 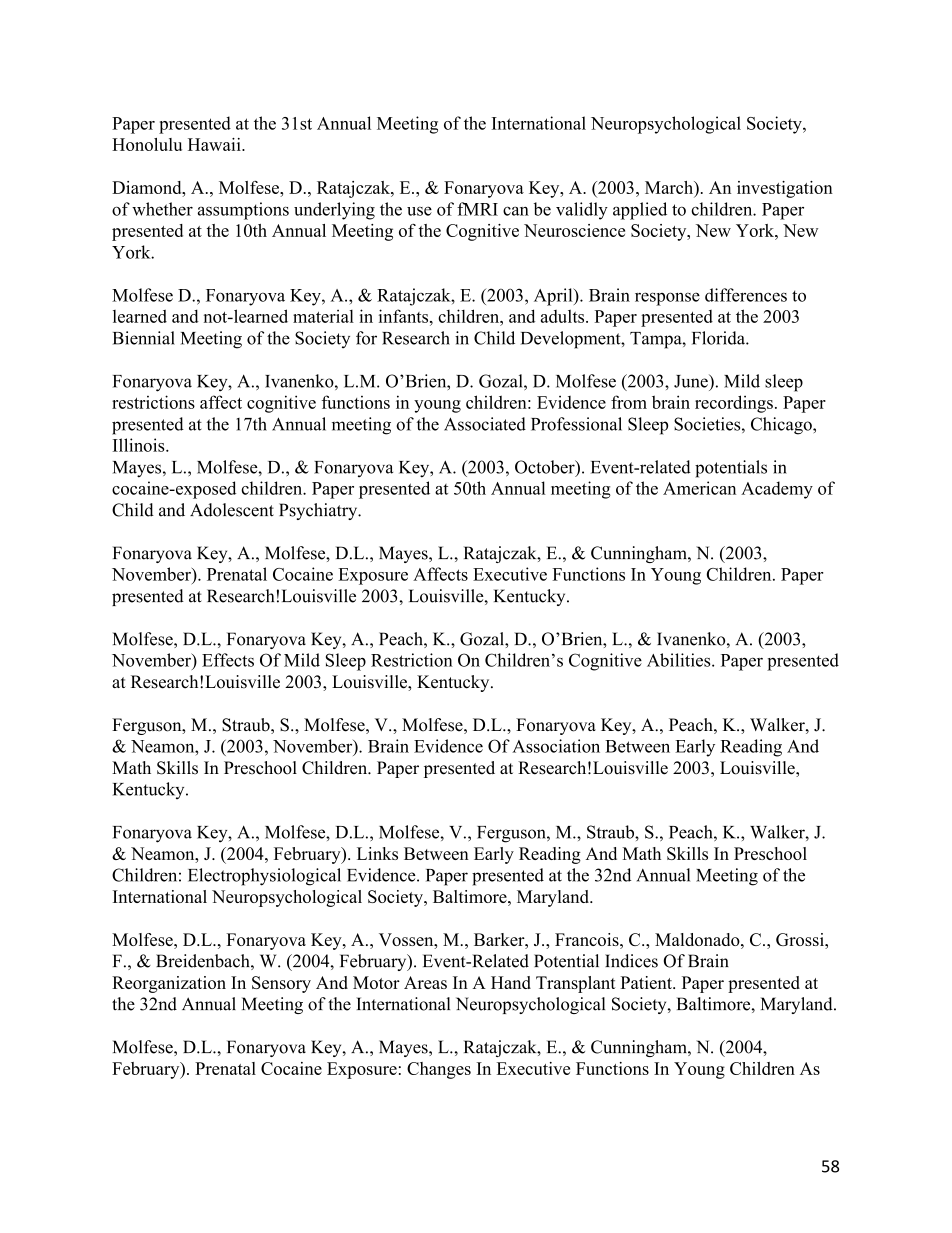 What do you see at coordinates (670, 188) in the screenshot?
I see `March` at bounding box center [670, 188].
